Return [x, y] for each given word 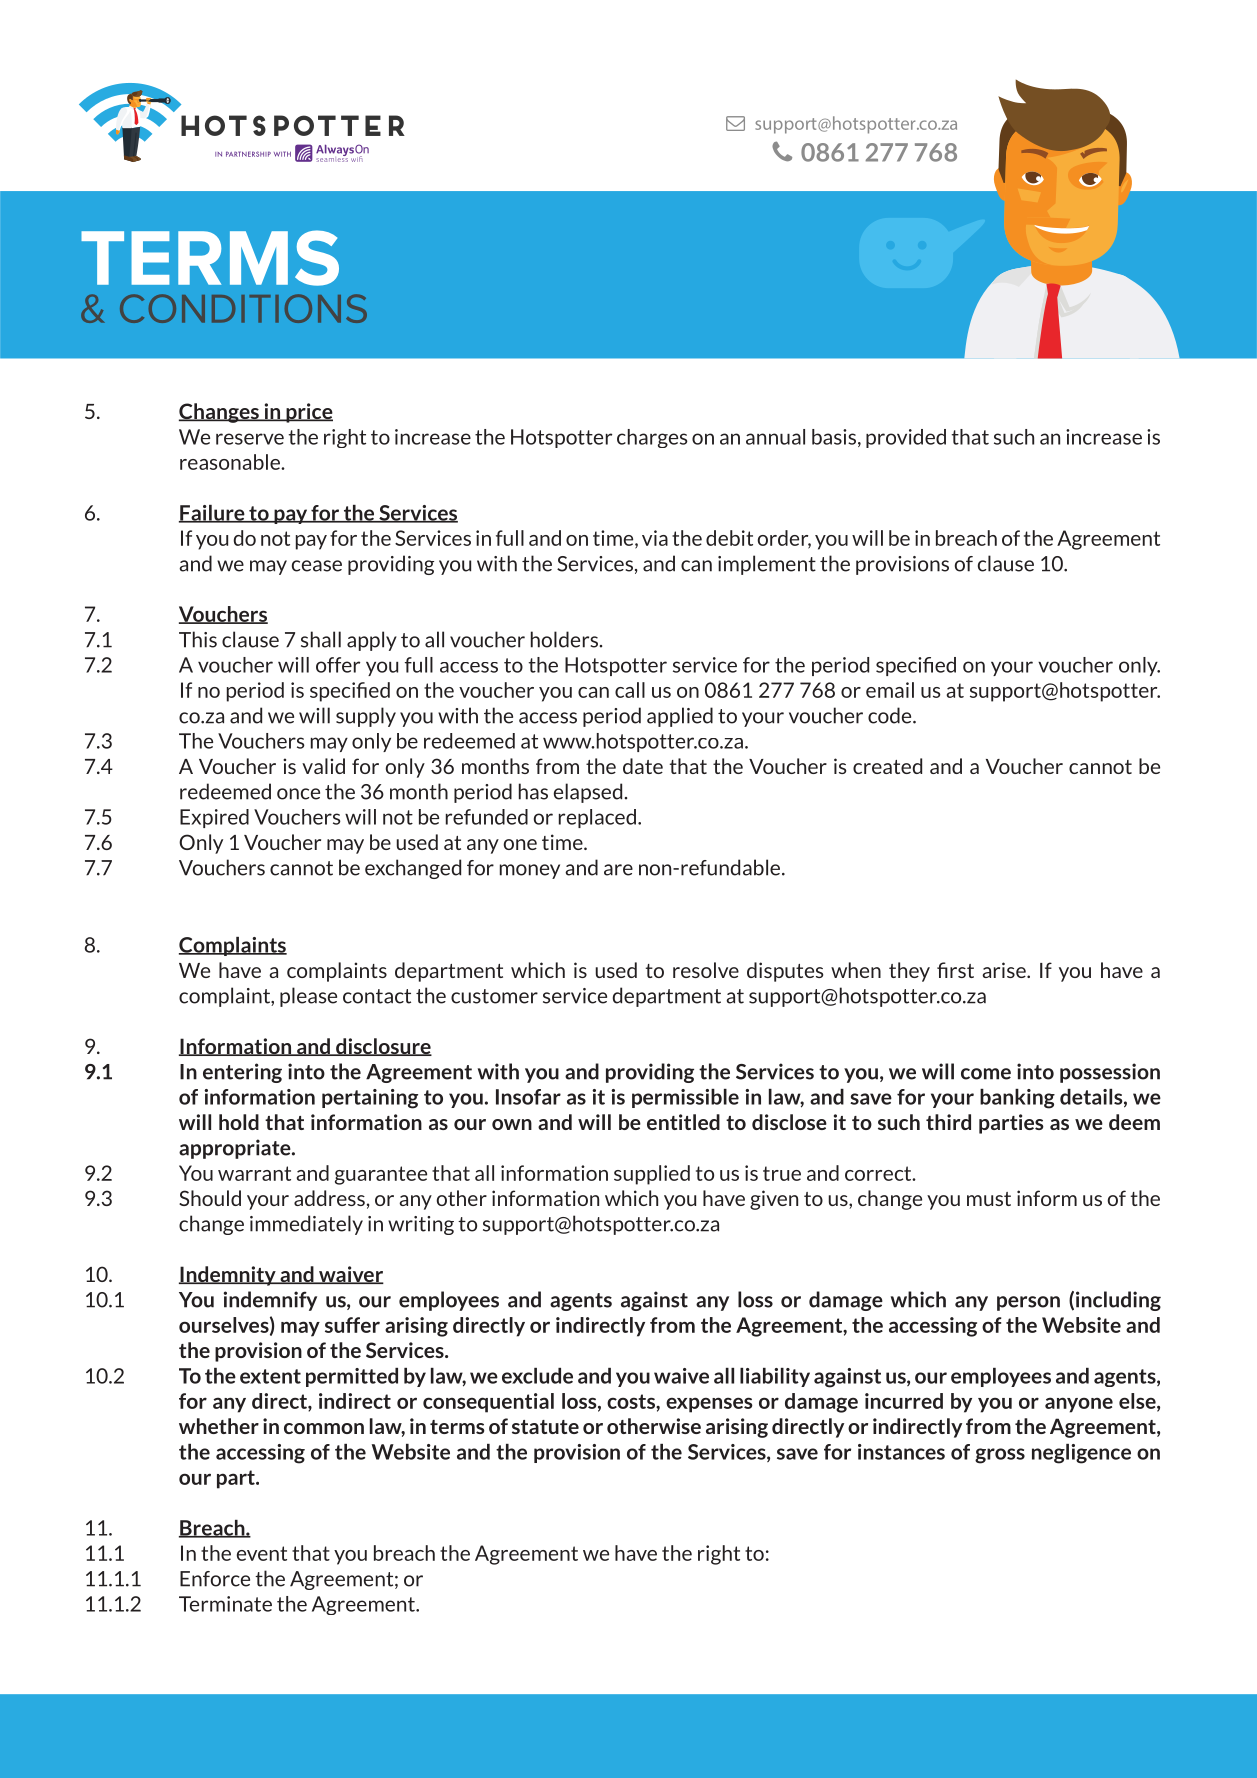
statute [545, 1427]
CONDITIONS [243, 308]
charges [652, 438]
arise [1005, 970]
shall [321, 639]
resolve [706, 970]
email [890, 690]
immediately [306, 1225]
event [262, 1553]
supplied [652, 1175]
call [630, 690]
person [1028, 1303]
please [308, 997]
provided [906, 438]
